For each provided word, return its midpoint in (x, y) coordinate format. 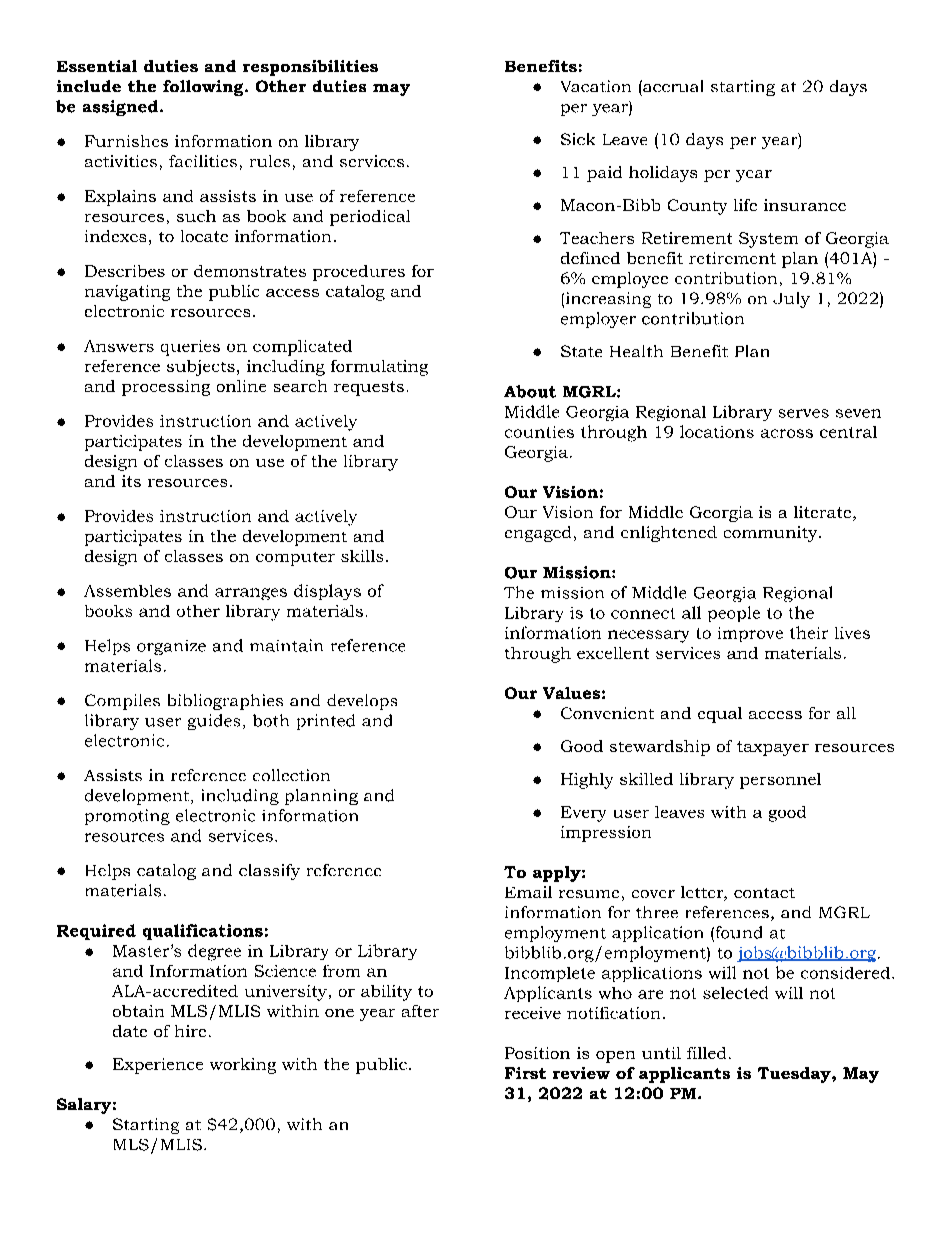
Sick (578, 139)
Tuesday (795, 1075)
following (204, 88)
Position (537, 1053)
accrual (672, 86)
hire (190, 1031)
